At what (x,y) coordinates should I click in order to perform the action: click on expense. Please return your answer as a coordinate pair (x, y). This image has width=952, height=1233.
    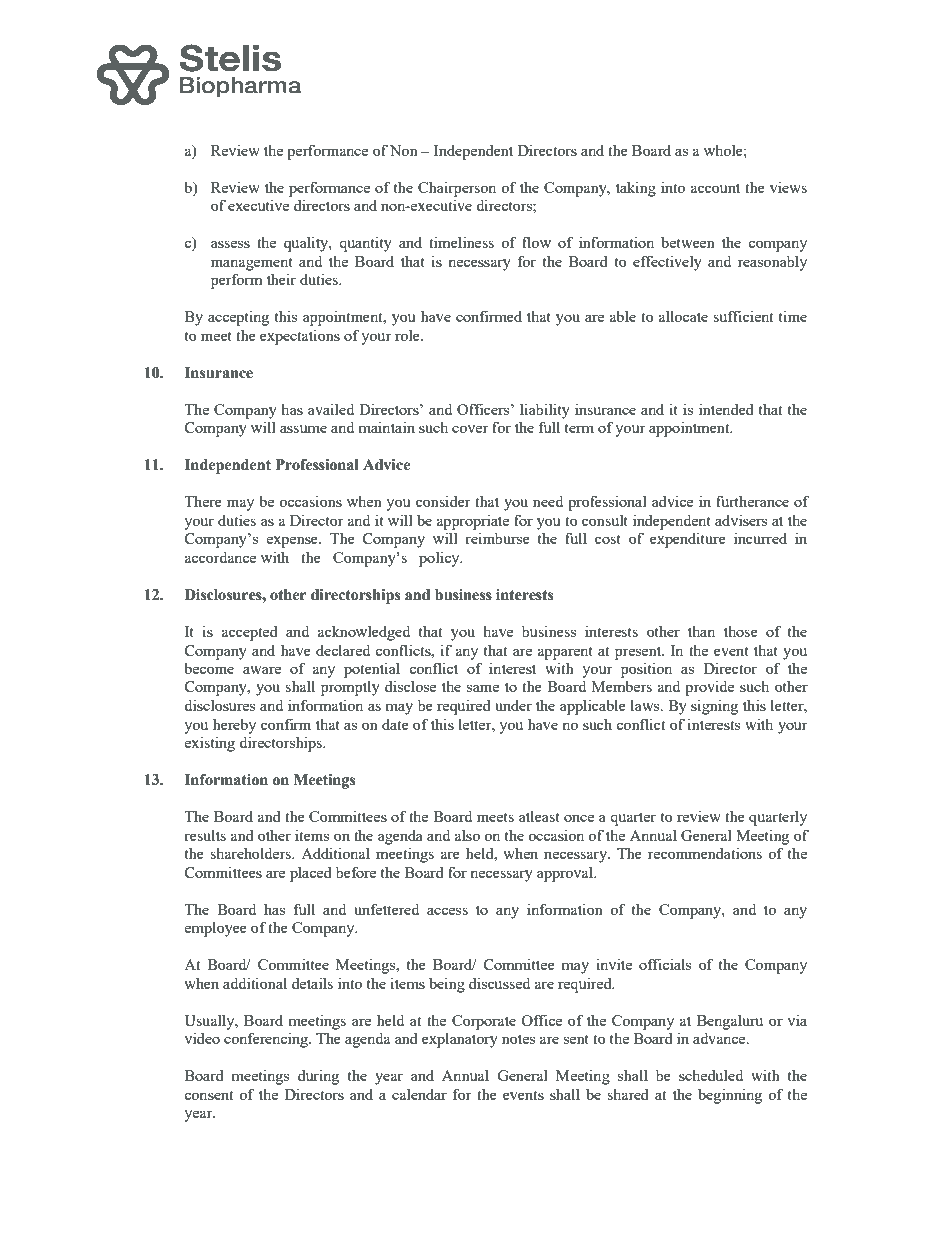
    Looking at the image, I should click on (293, 542).
